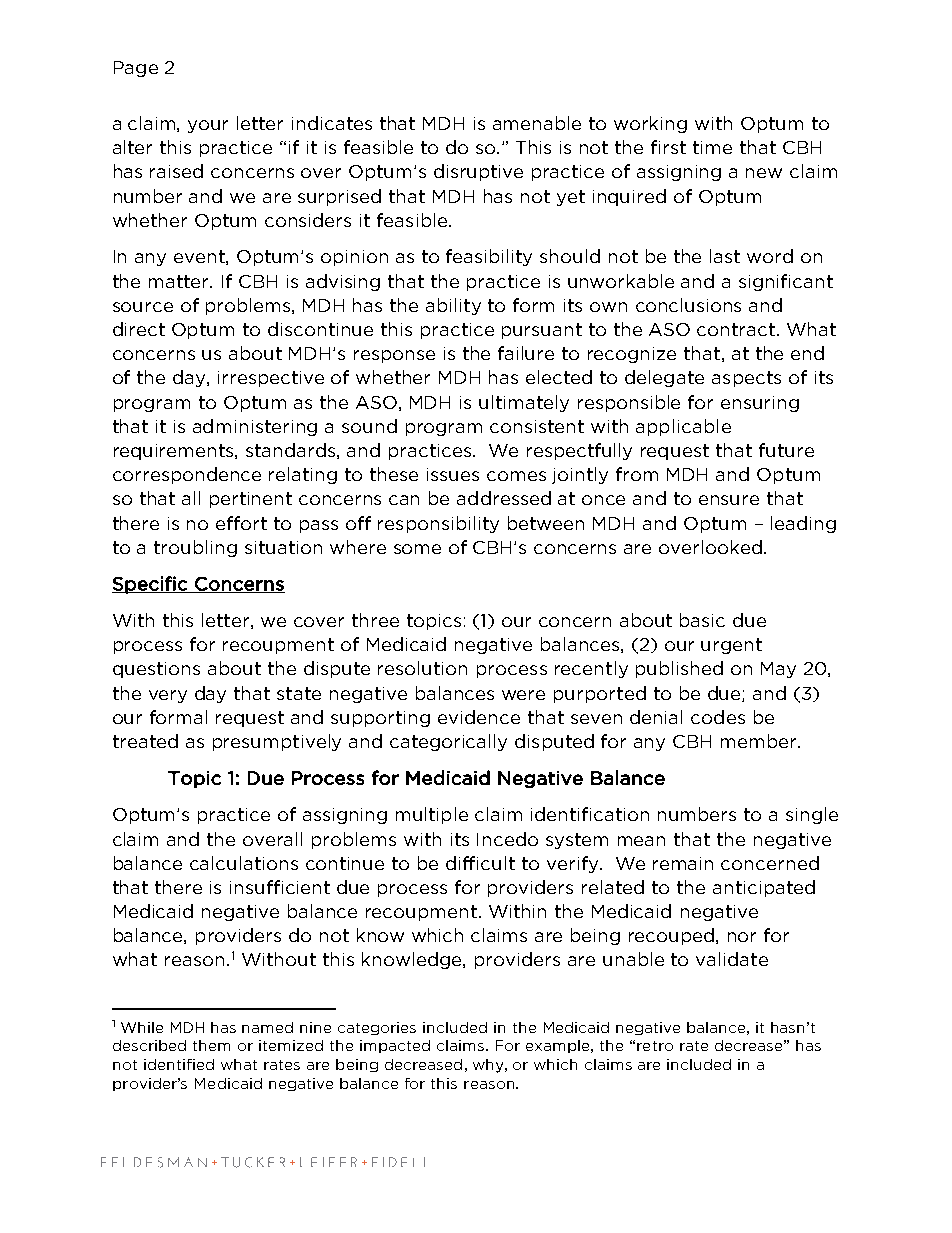 The width and height of the screenshot is (952, 1233). What do you see at coordinates (211, 1045) in the screenshot?
I see `them` at bounding box center [211, 1045].
